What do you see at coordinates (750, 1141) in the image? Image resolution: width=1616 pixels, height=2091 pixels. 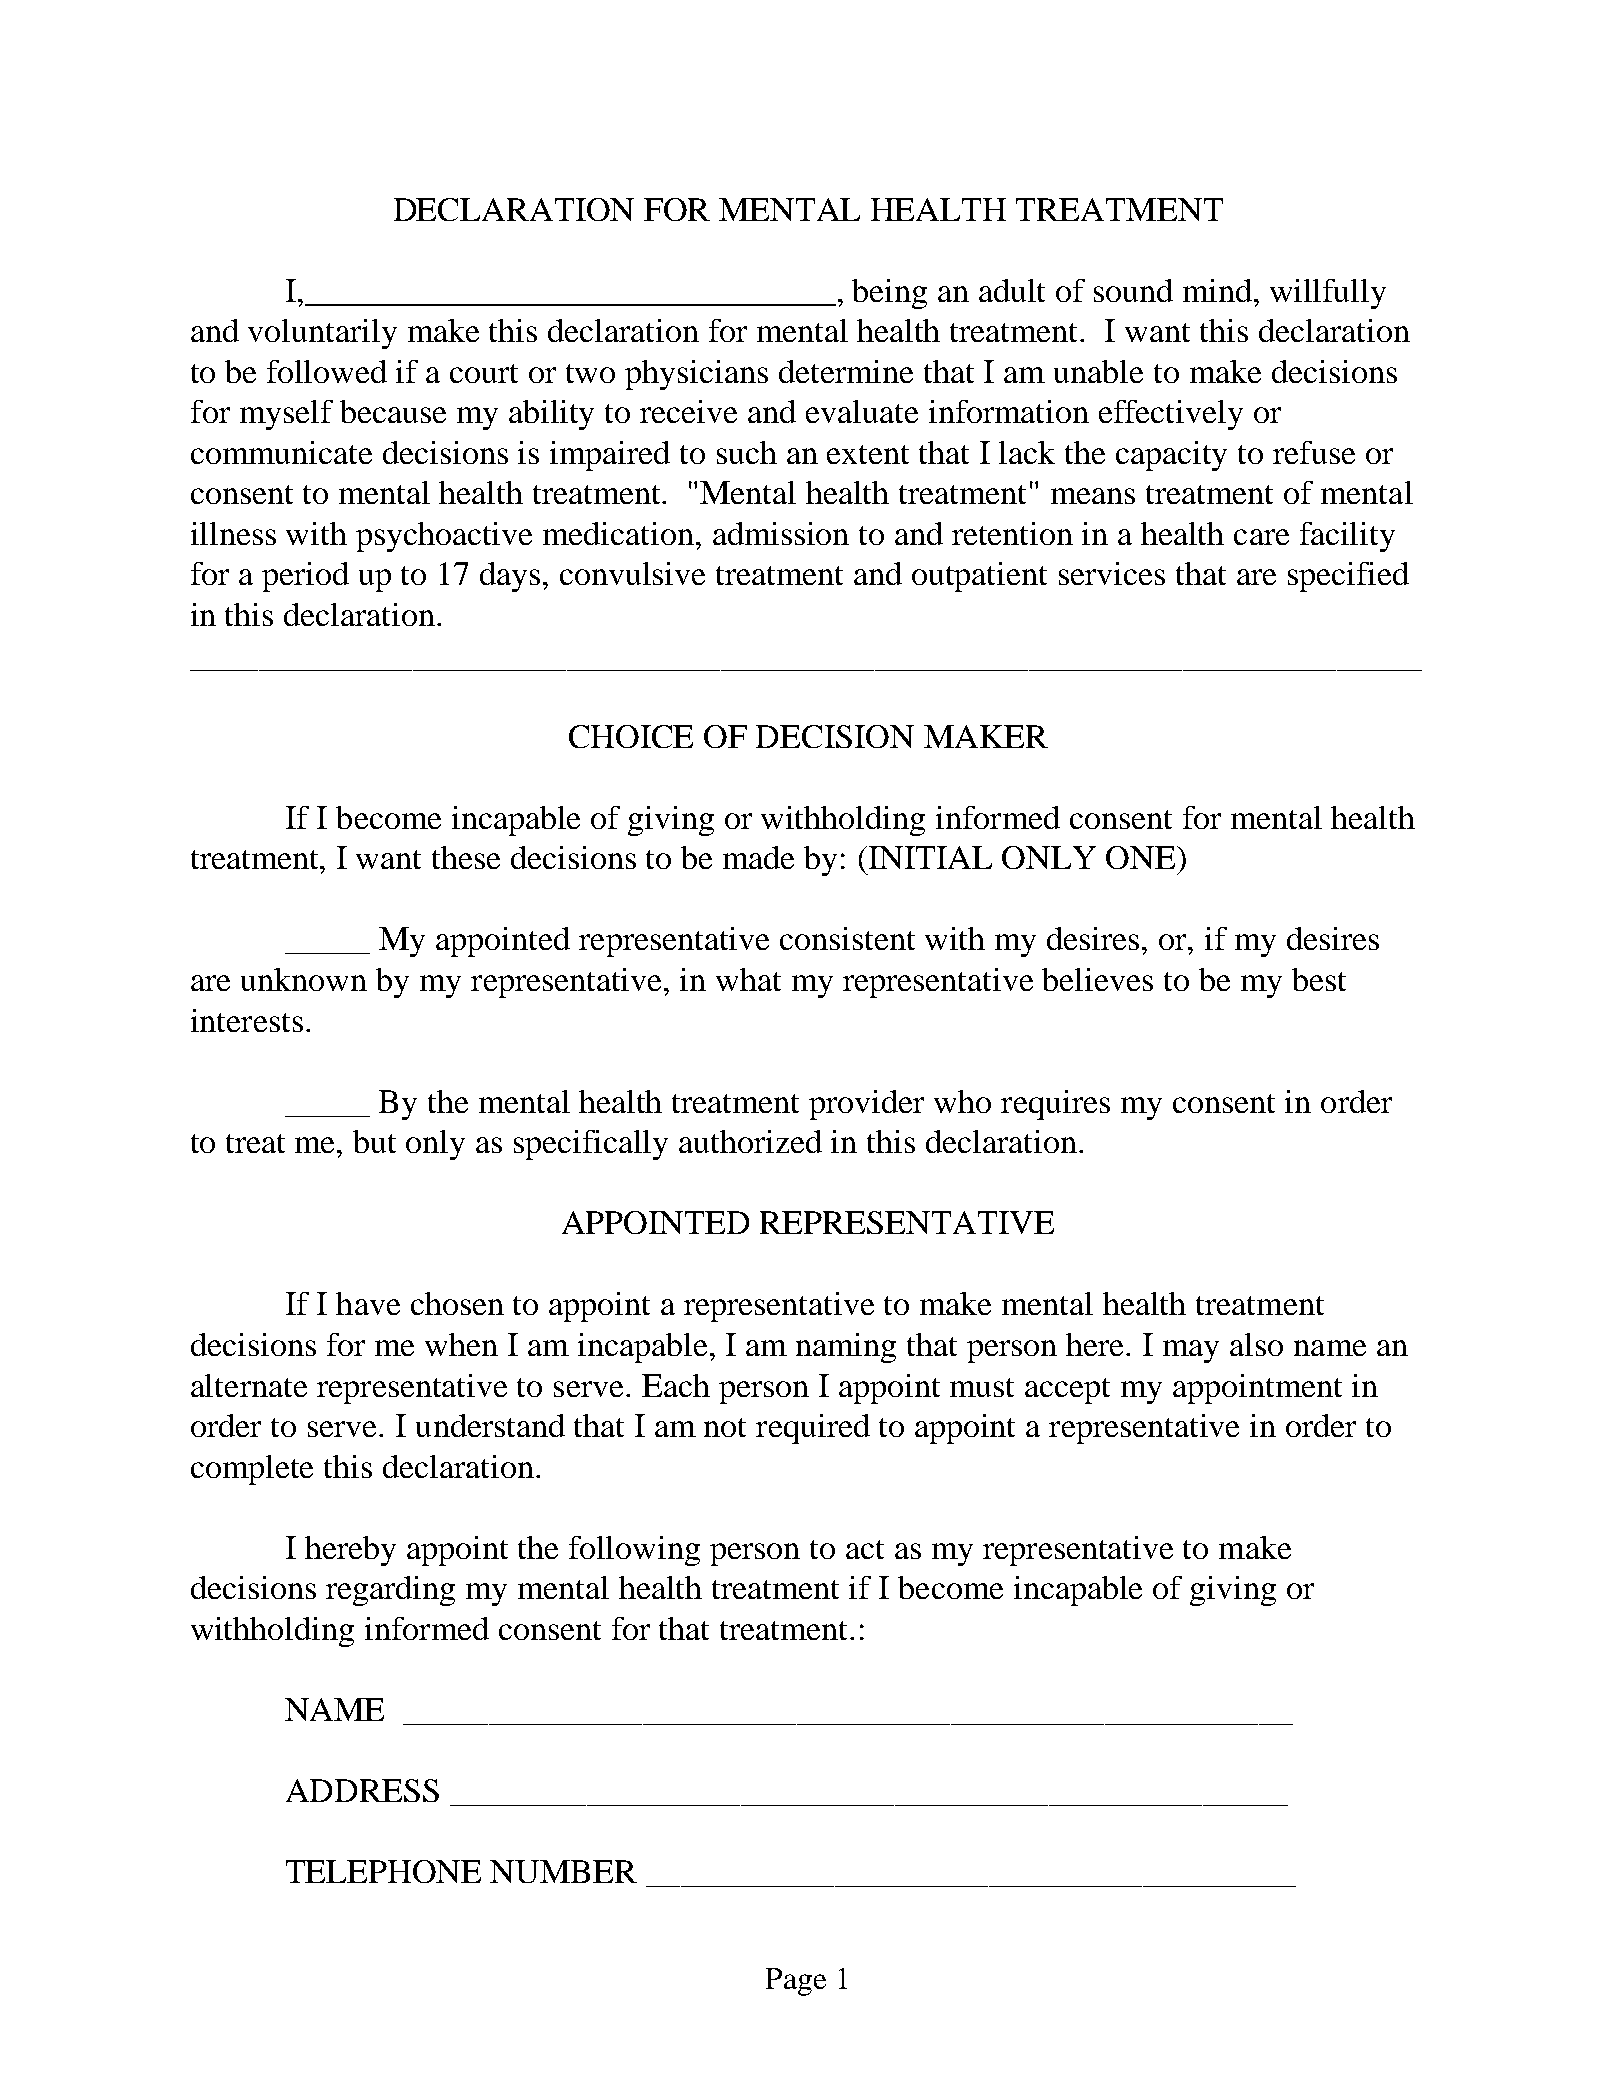 I see `authorized` at bounding box center [750, 1141].
